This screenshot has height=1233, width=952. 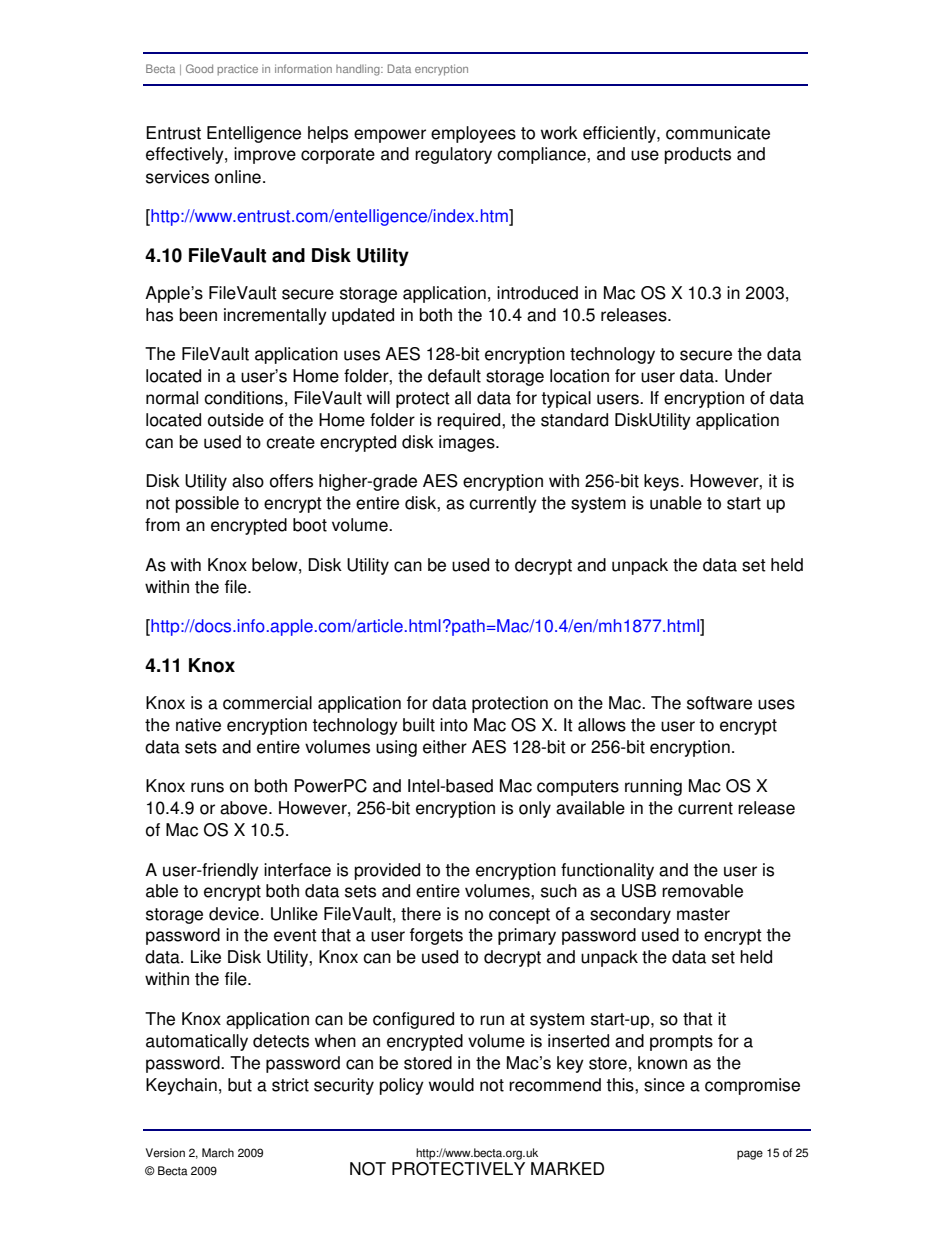 I want to click on March, so click(x=218, y=1153).
